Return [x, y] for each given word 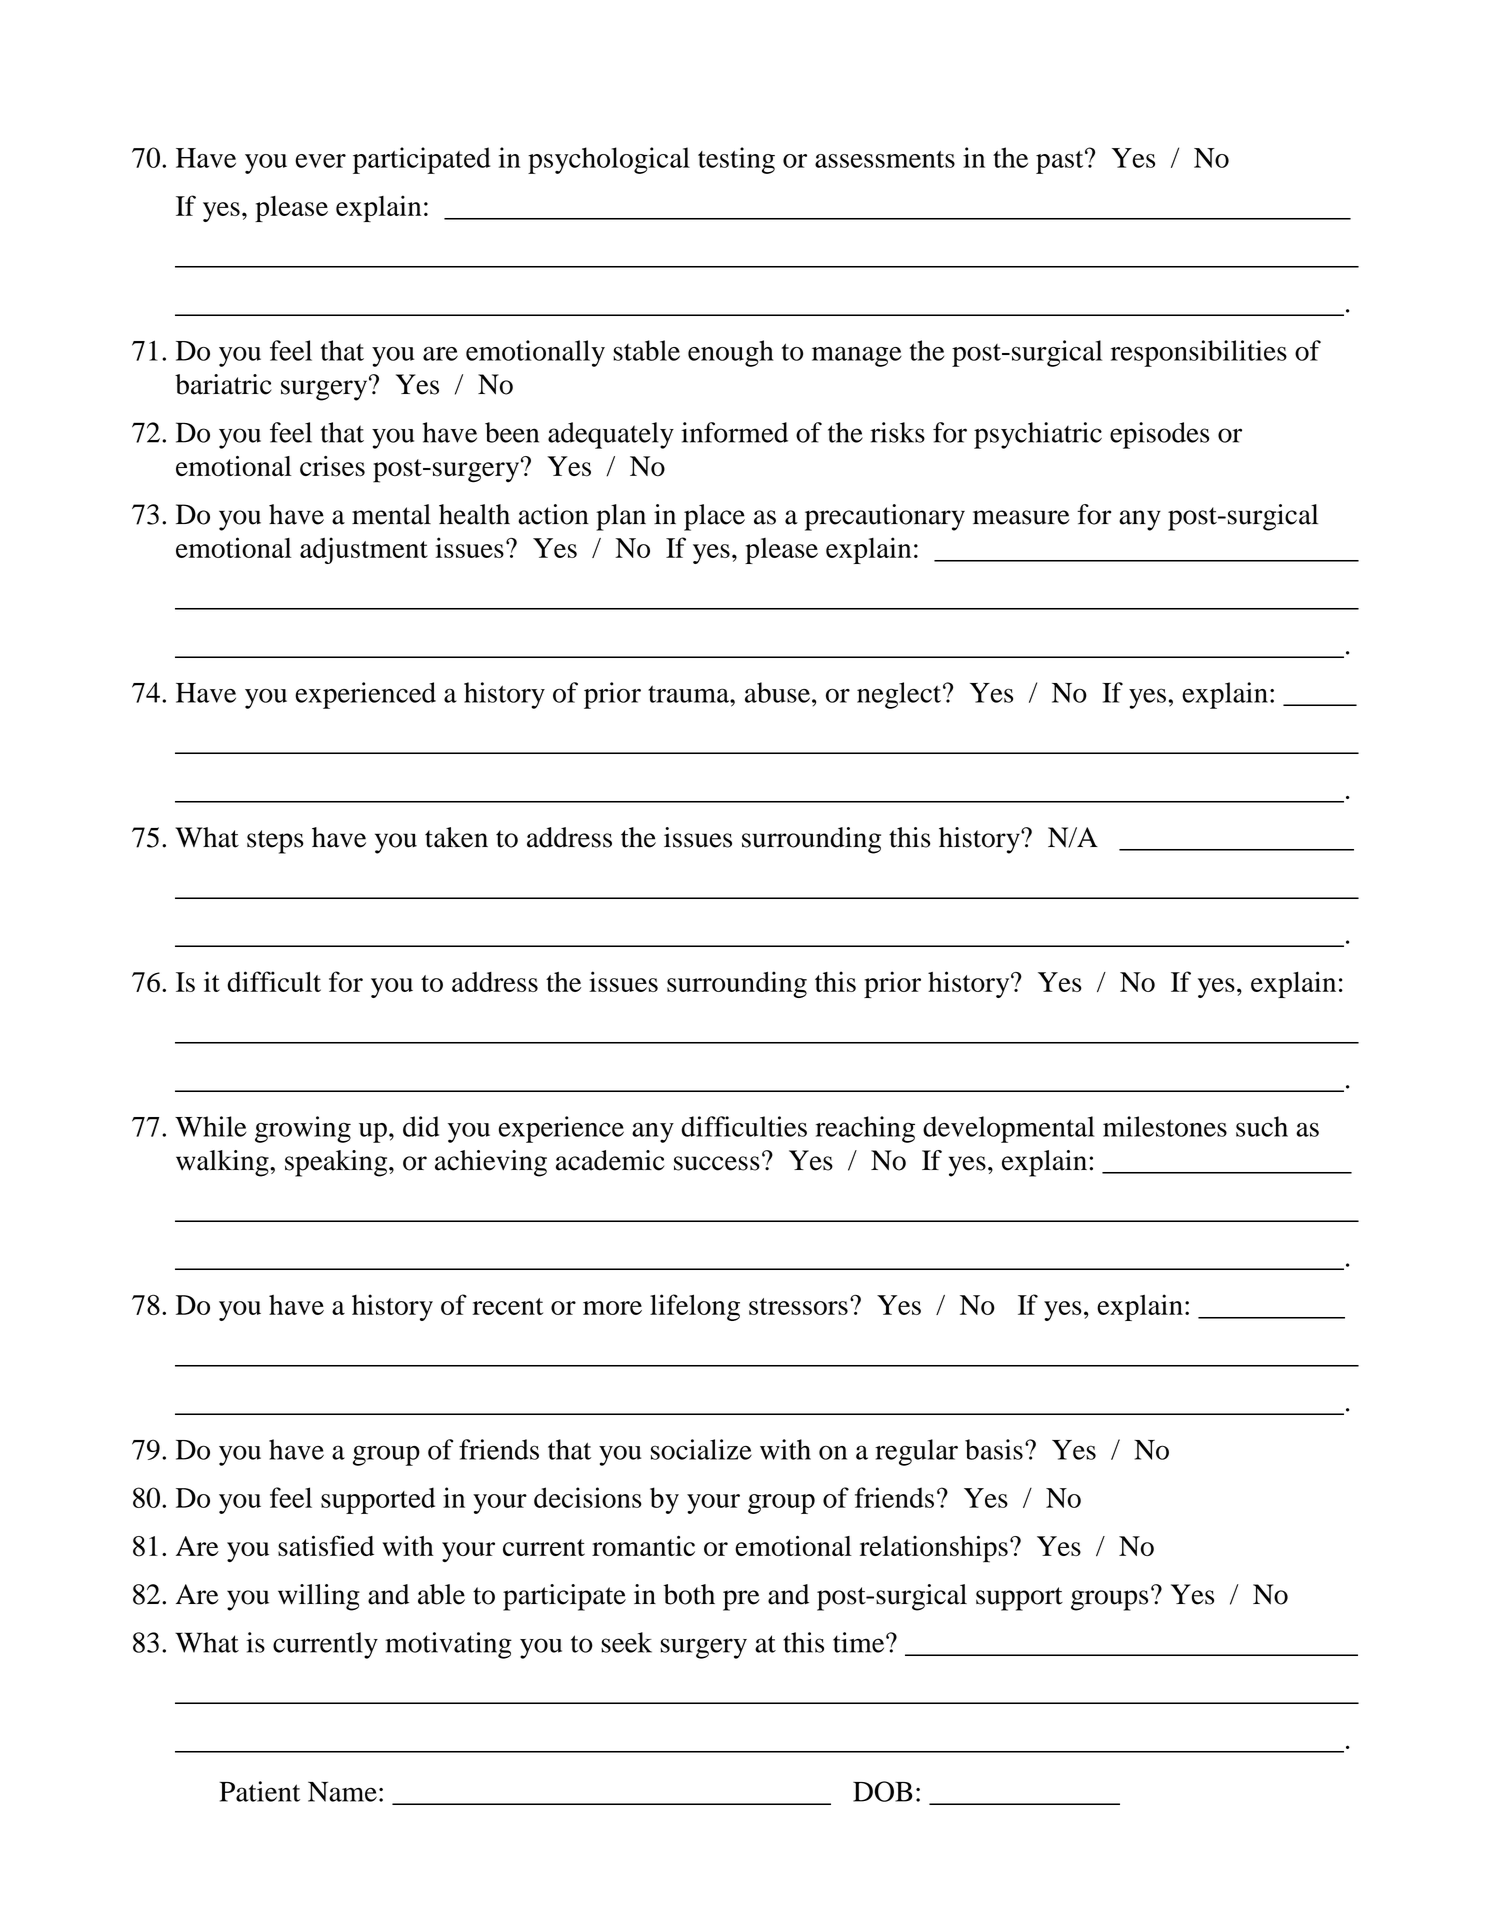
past [1061, 162]
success [717, 1163]
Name [342, 1791]
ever [320, 161]
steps [275, 842]
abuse [777, 692]
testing [736, 160]
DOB [883, 1791]
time [860, 1642]
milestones [1165, 1126]
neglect [899, 695]
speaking [337, 1163]
